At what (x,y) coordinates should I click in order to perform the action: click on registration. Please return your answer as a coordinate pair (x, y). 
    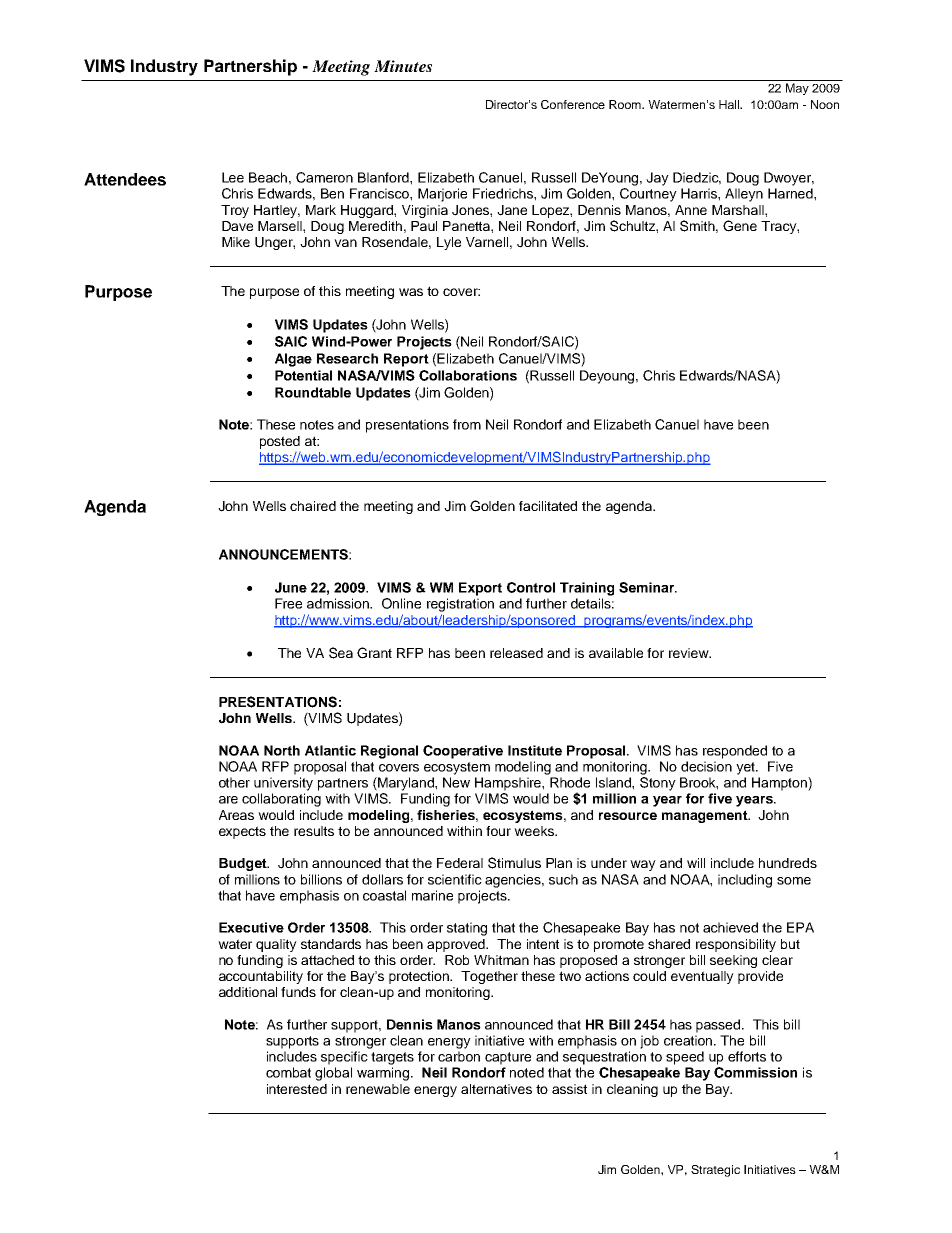
    Looking at the image, I should click on (460, 605).
